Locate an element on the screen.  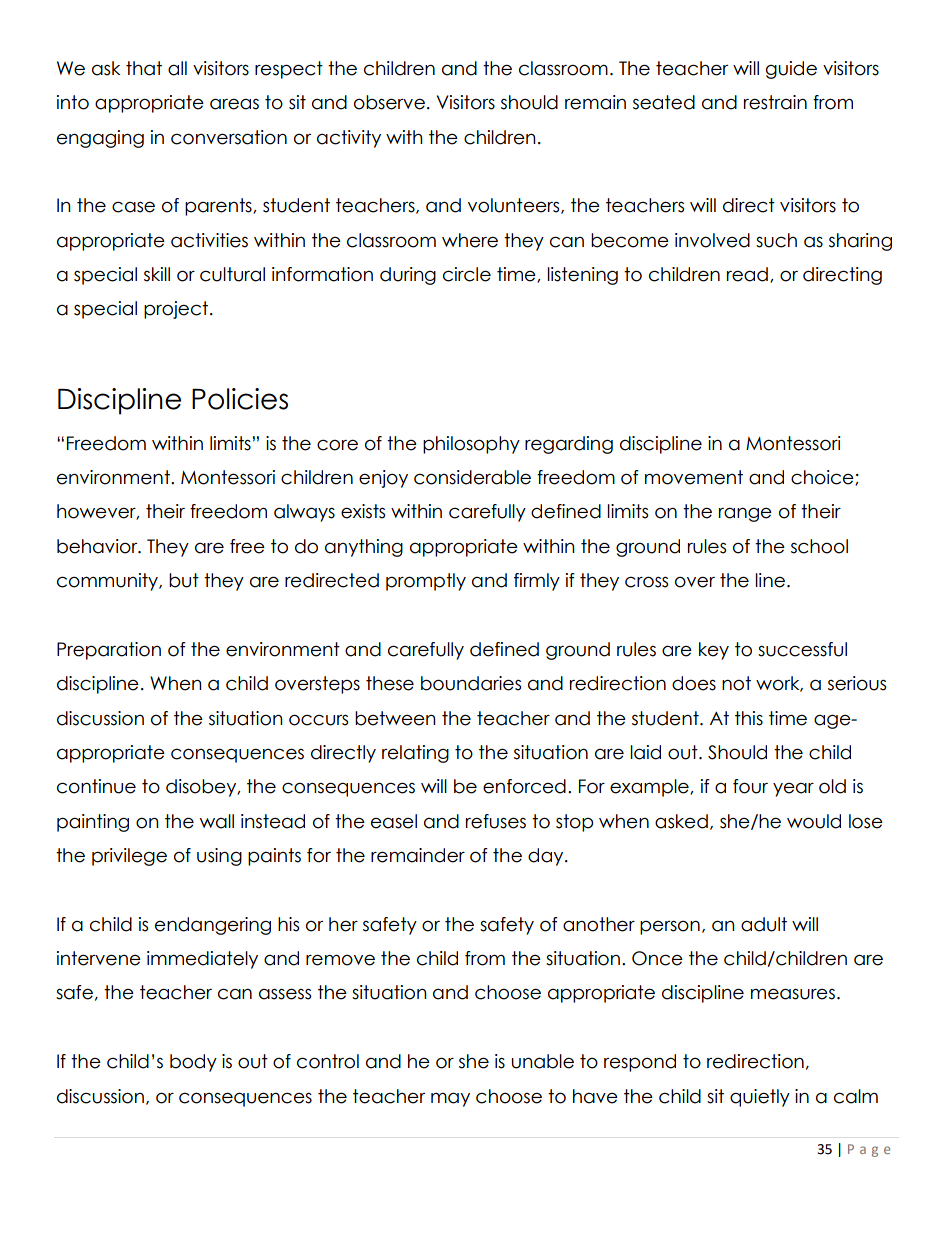
observe is located at coordinates (389, 102).
